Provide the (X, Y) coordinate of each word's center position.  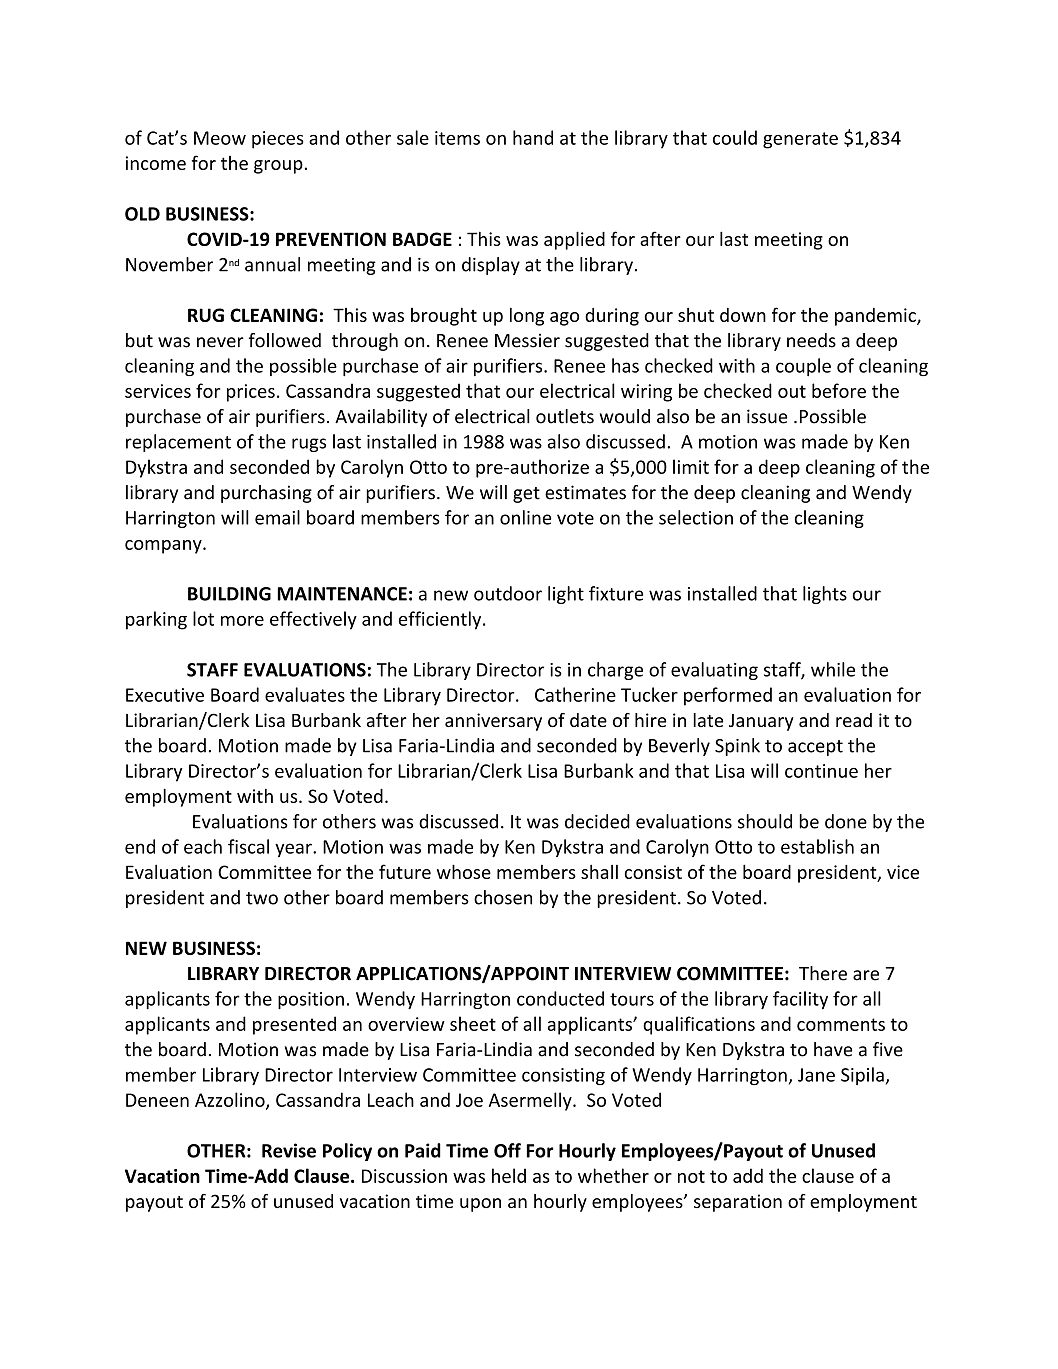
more (242, 621)
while (833, 669)
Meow (220, 138)
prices (251, 393)
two (262, 898)
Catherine (575, 694)
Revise (289, 1150)
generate (800, 140)
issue (767, 416)
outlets (565, 416)
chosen (503, 897)
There (823, 973)
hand (533, 137)
